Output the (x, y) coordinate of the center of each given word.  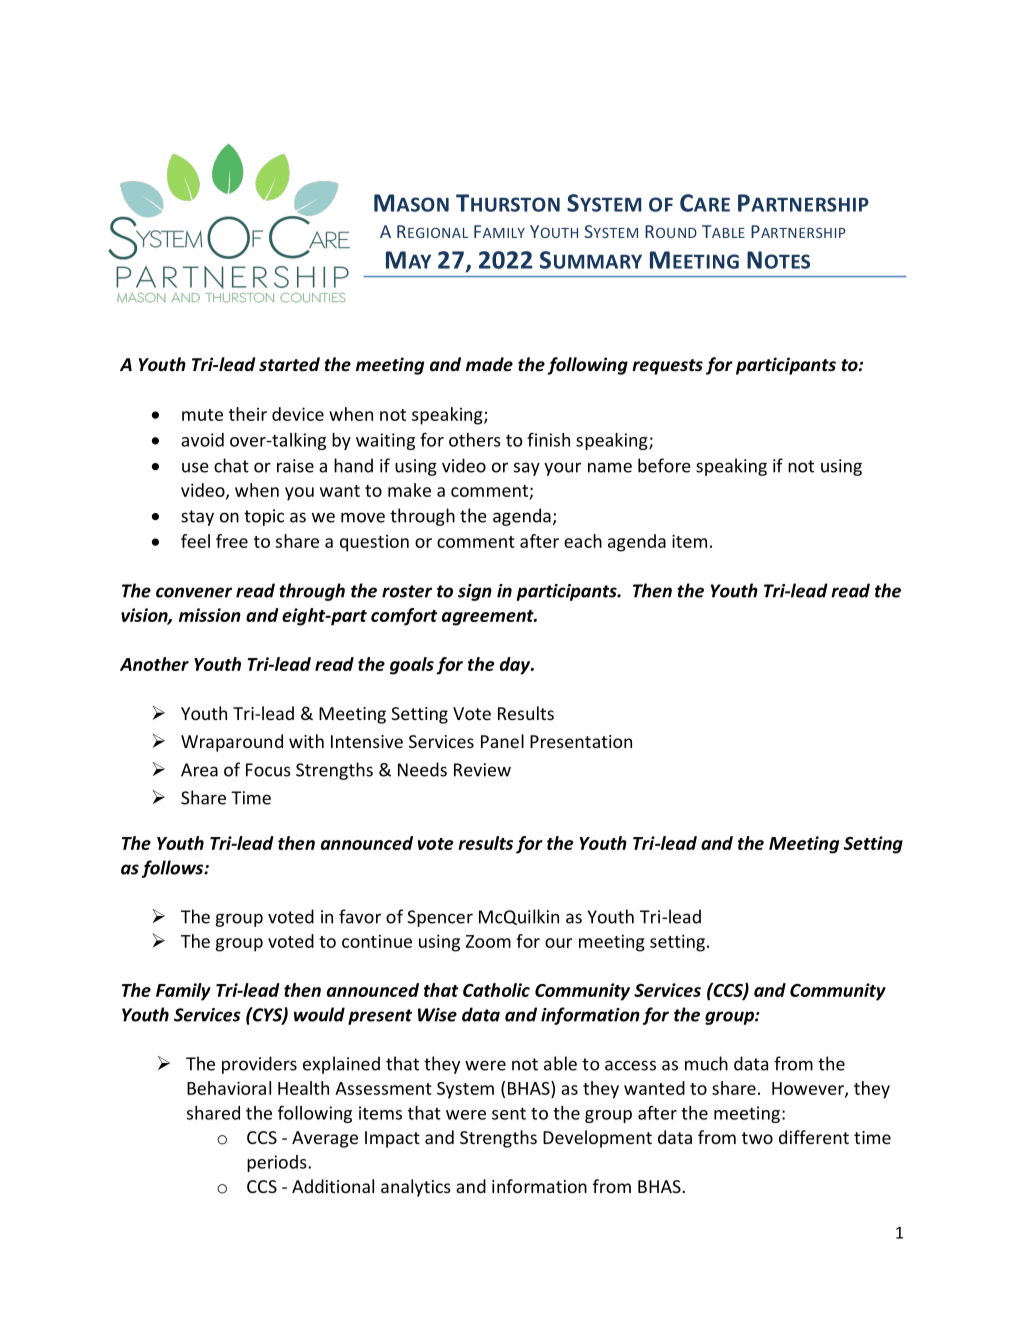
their (248, 414)
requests (667, 367)
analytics (416, 1188)
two (757, 1138)
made (489, 364)
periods (278, 1163)
